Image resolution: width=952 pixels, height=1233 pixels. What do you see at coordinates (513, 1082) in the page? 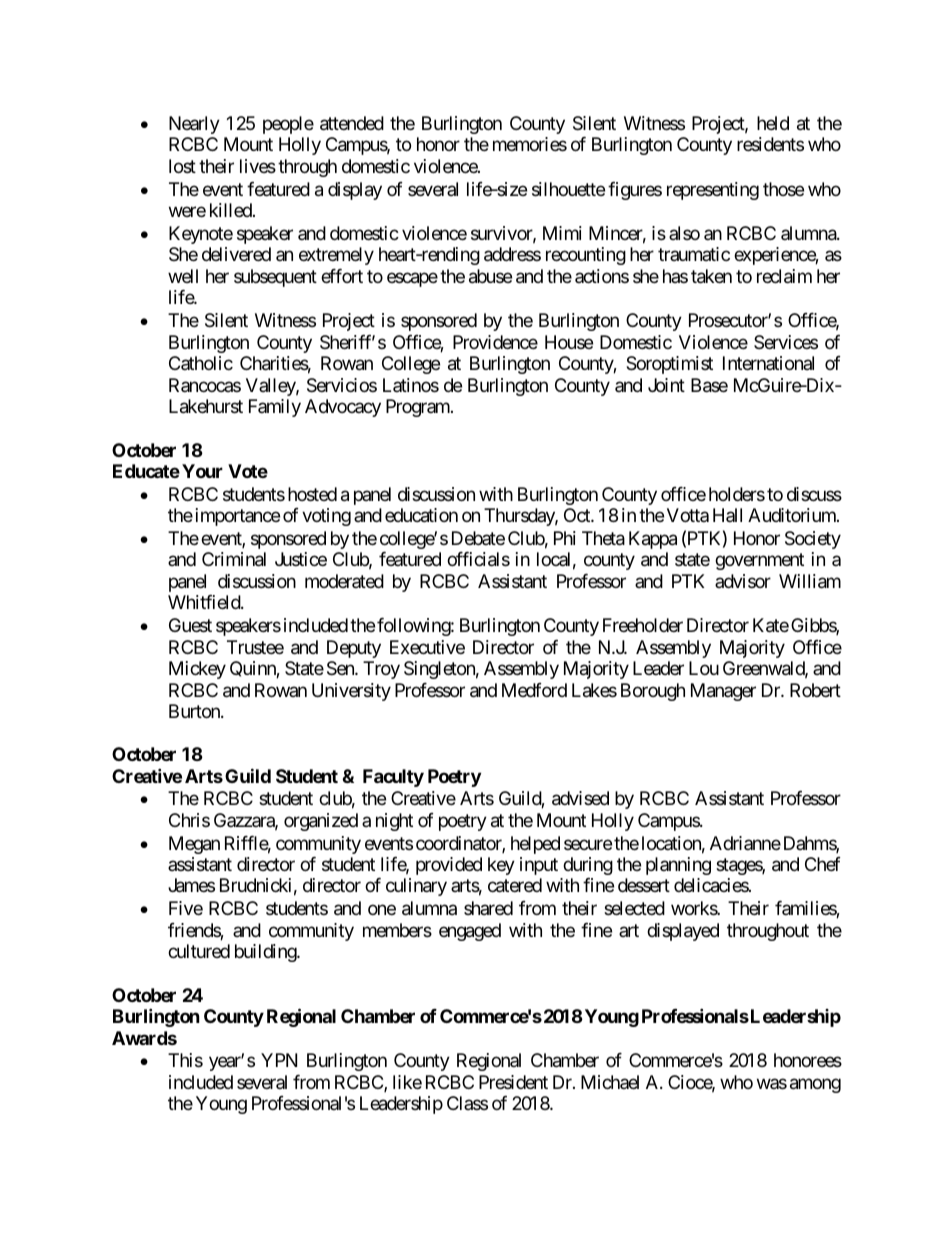
I see `President` at bounding box center [513, 1082].
